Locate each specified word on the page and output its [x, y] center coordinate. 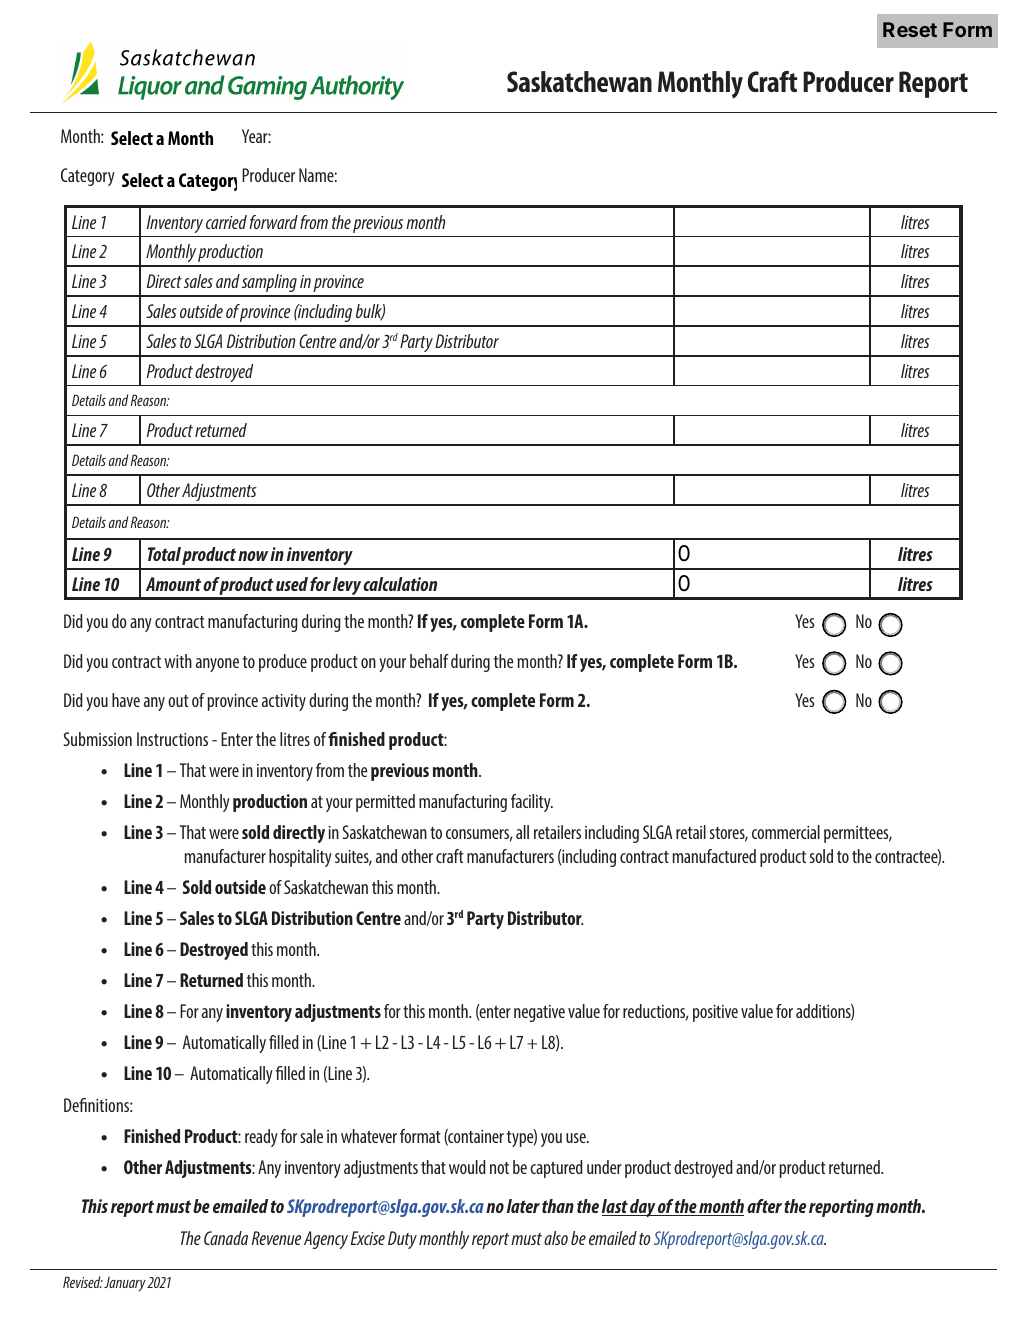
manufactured [714, 856]
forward [273, 222]
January [125, 1284]
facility [532, 803]
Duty [402, 1240]
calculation [400, 584]
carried [226, 222]
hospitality [300, 858]
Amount [173, 584]
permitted [385, 803]
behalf [429, 661]
